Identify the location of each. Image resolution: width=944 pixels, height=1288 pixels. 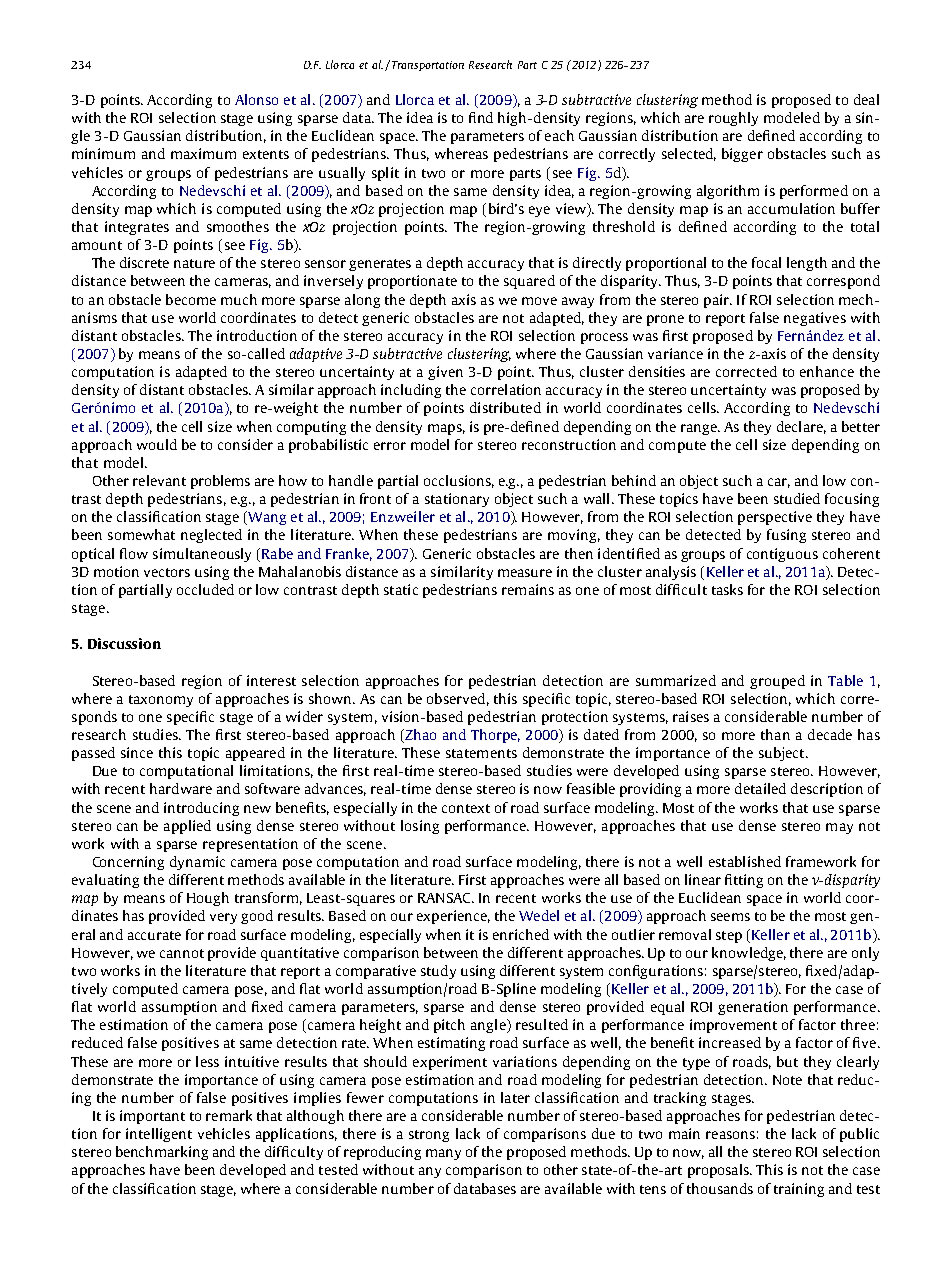
(559, 135).
